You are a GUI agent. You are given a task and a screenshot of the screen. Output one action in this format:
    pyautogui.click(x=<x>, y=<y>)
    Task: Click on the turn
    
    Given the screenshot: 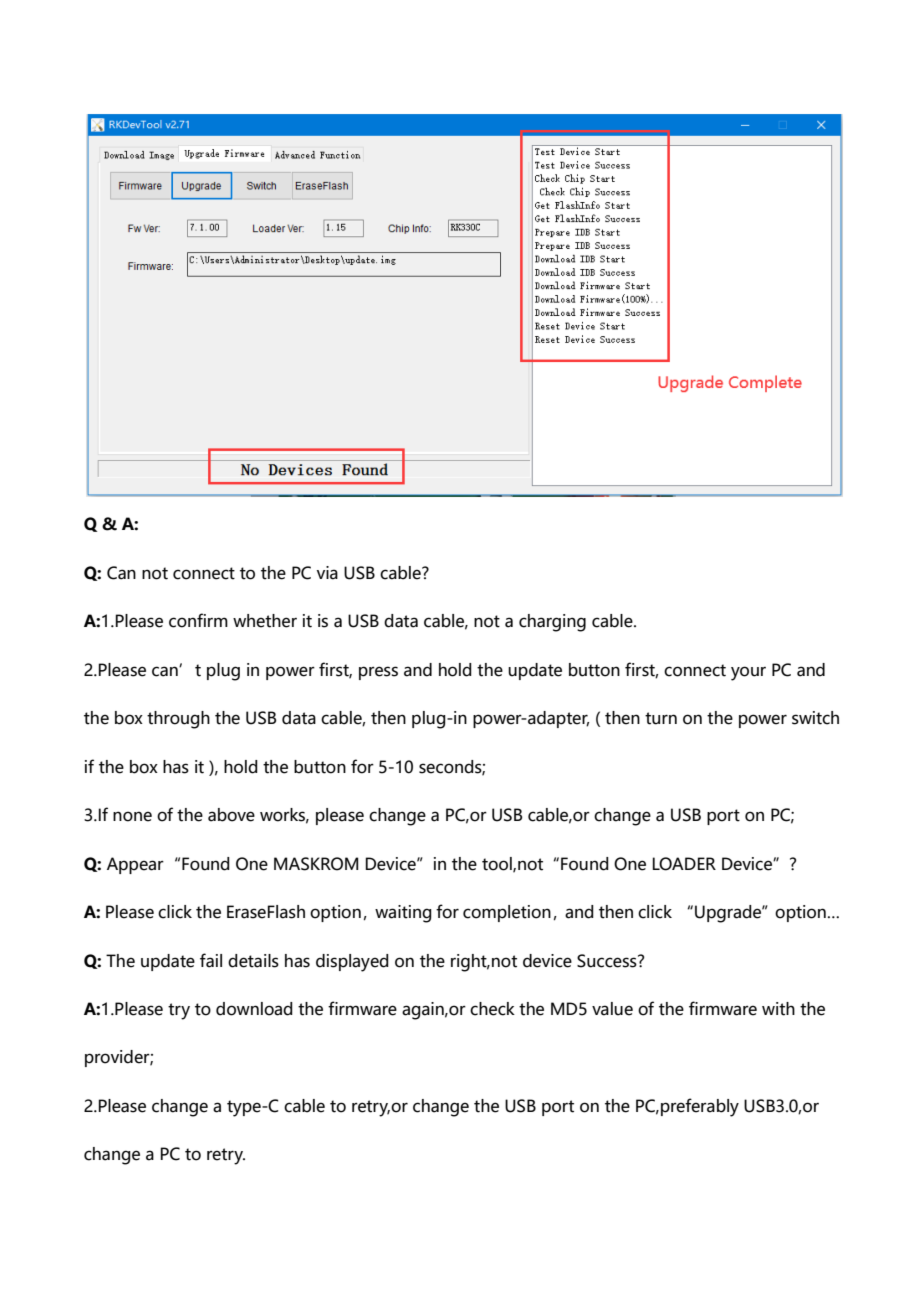 What is the action you would take?
    pyautogui.click(x=661, y=718)
